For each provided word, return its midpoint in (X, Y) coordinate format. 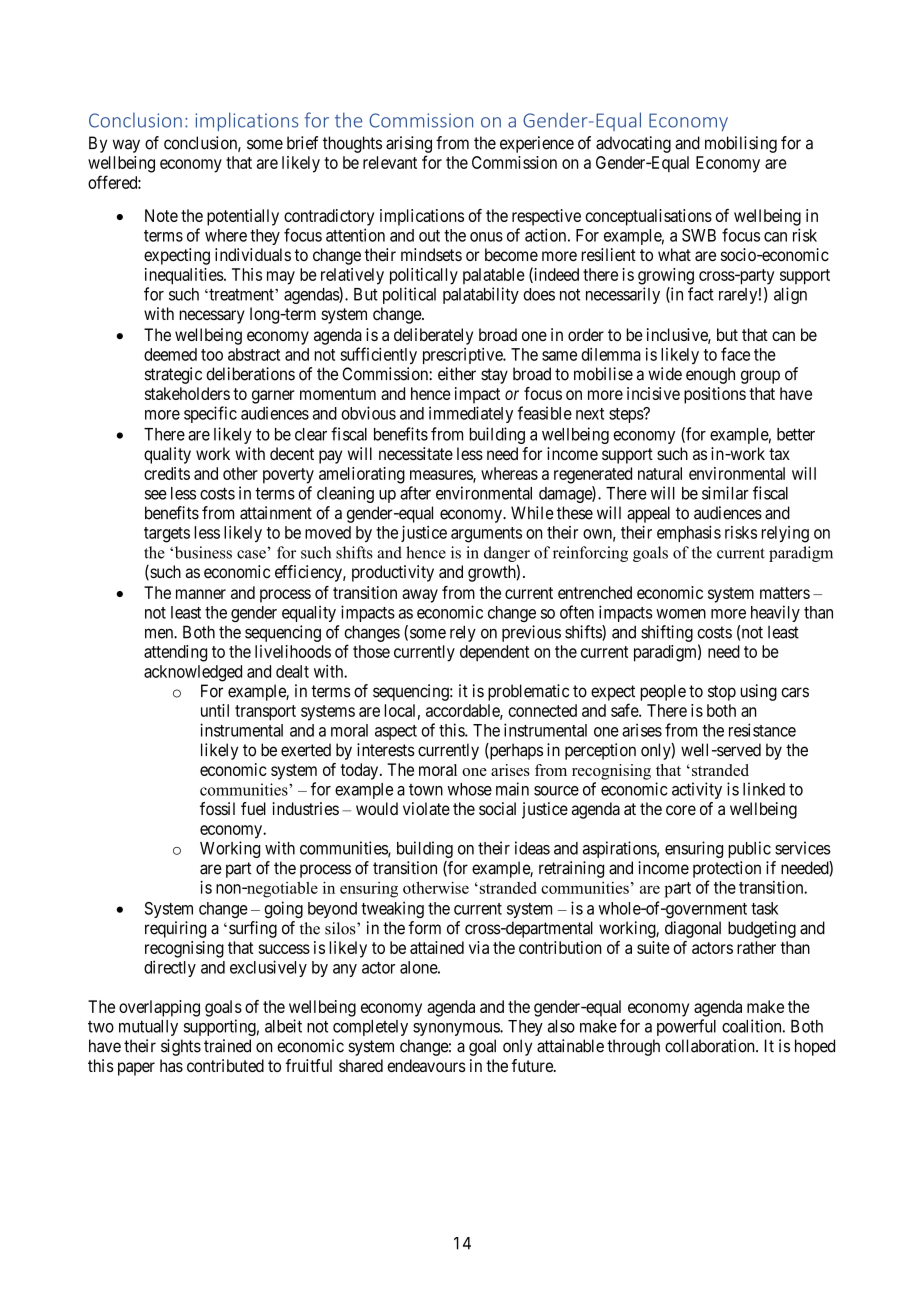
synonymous (457, 1029)
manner (201, 594)
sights (181, 1047)
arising (409, 144)
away (420, 596)
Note (161, 215)
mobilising (741, 144)
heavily (775, 613)
